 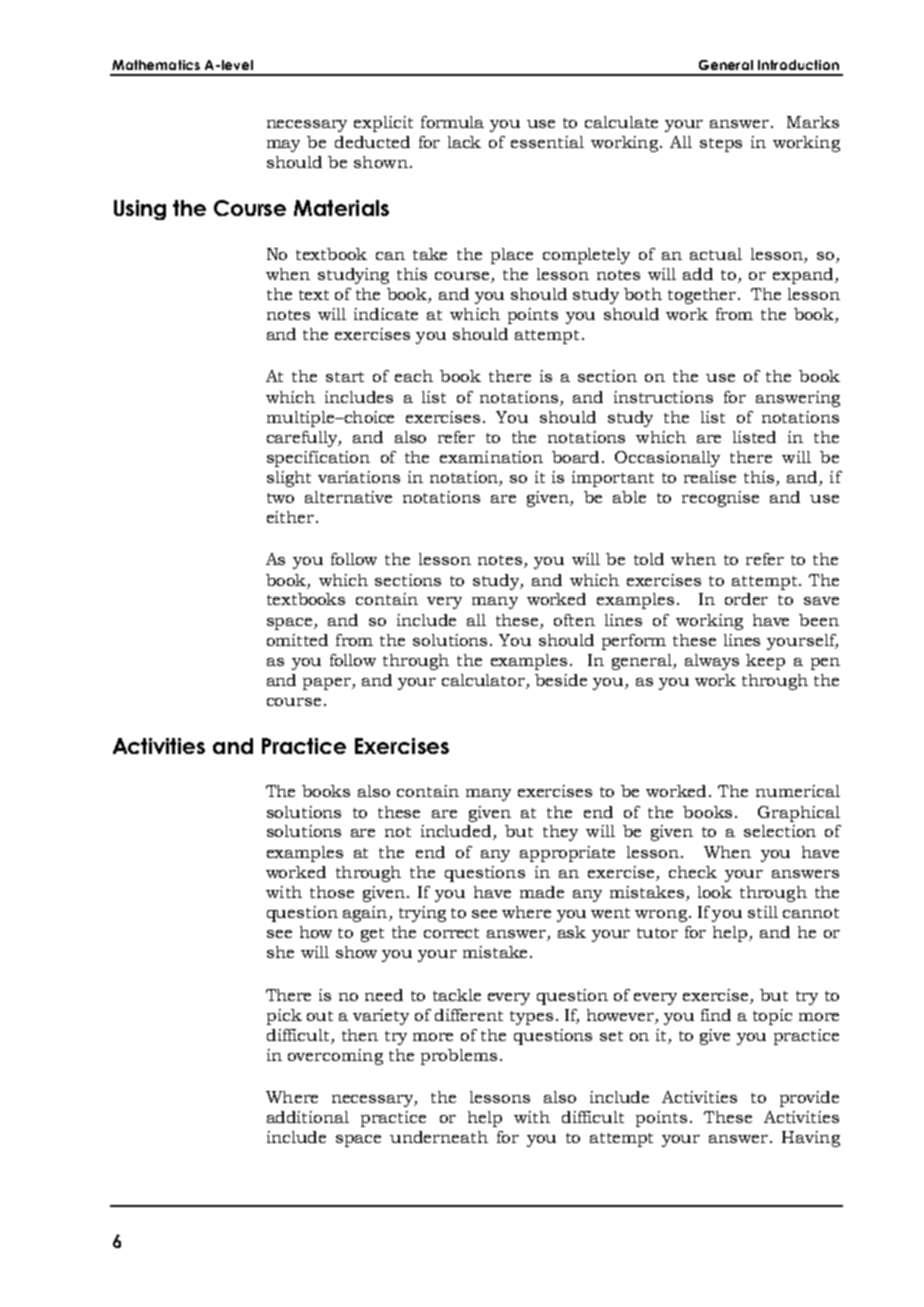 I want to click on additional, so click(x=308, y=1117).
